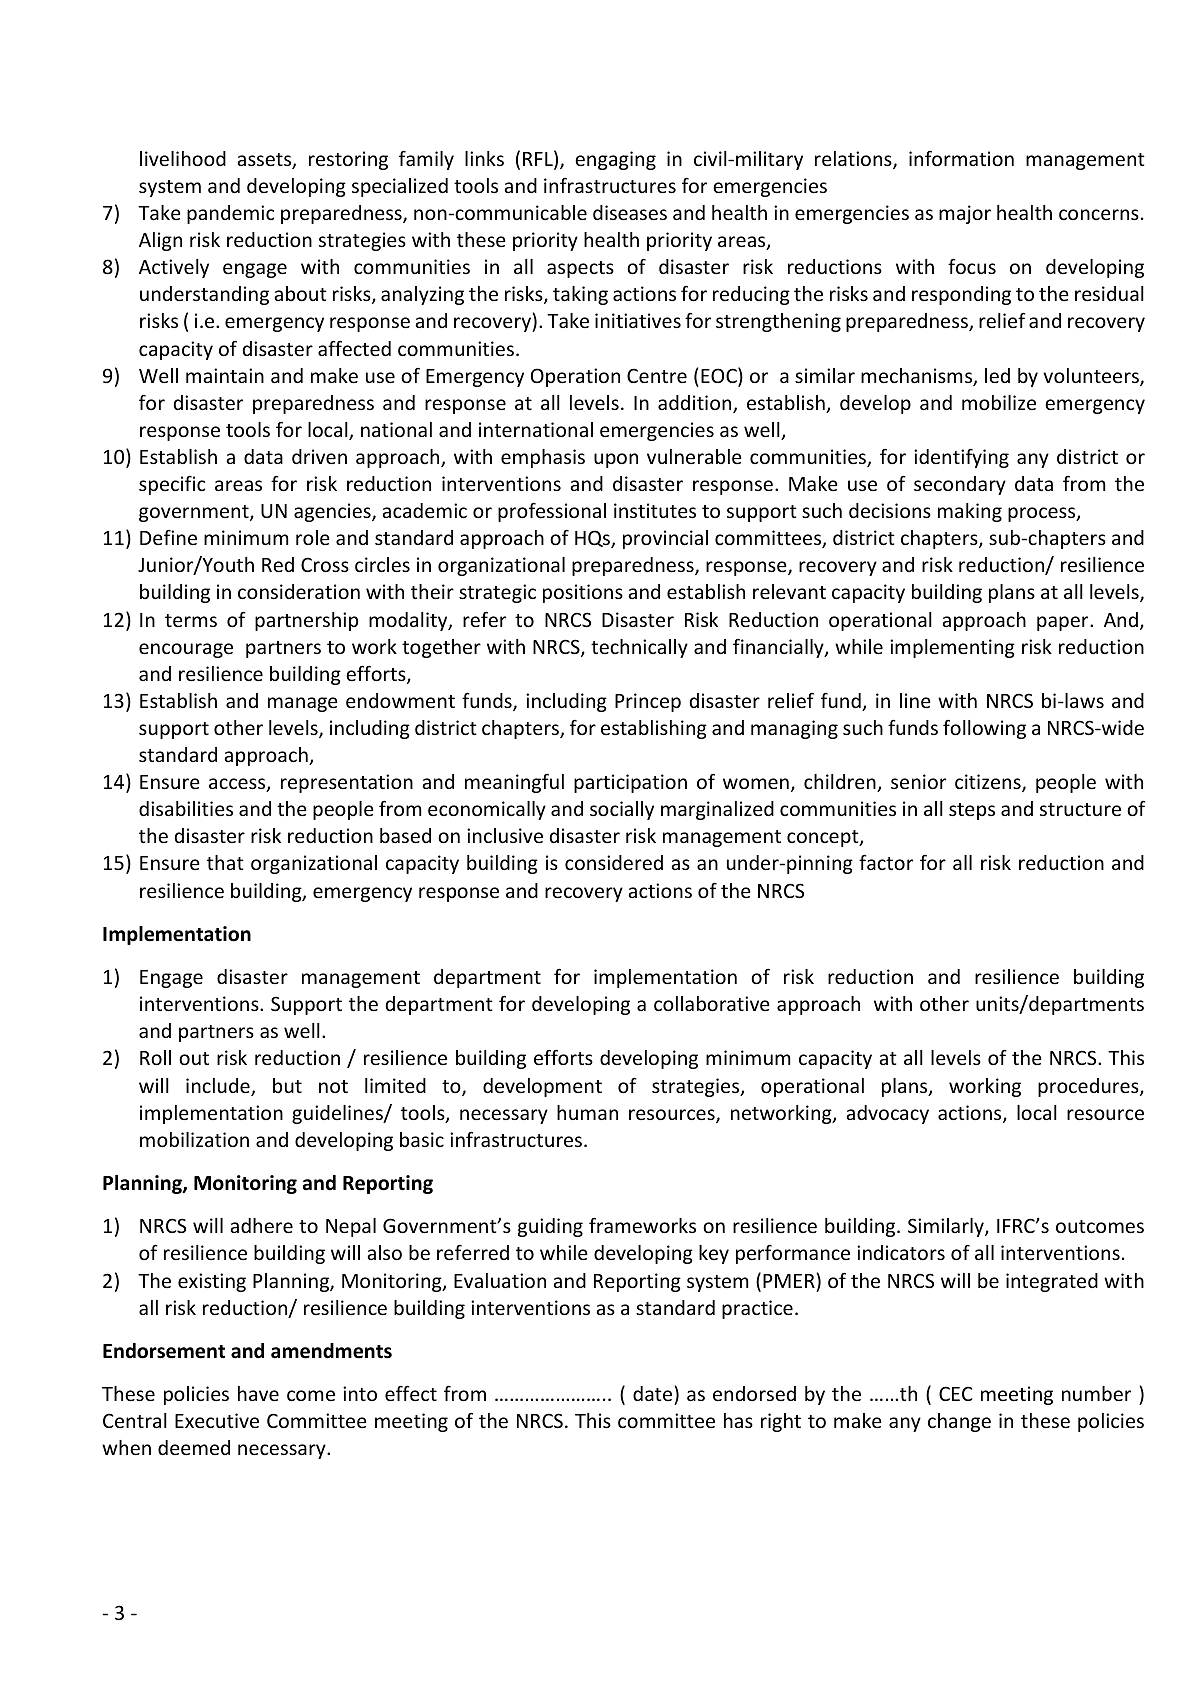 Image resolution: width=1202 pixels, height=1699 pixels. Describe the element at coordinates (630, 212) in the screenshot. I see `diseases` at that location.
